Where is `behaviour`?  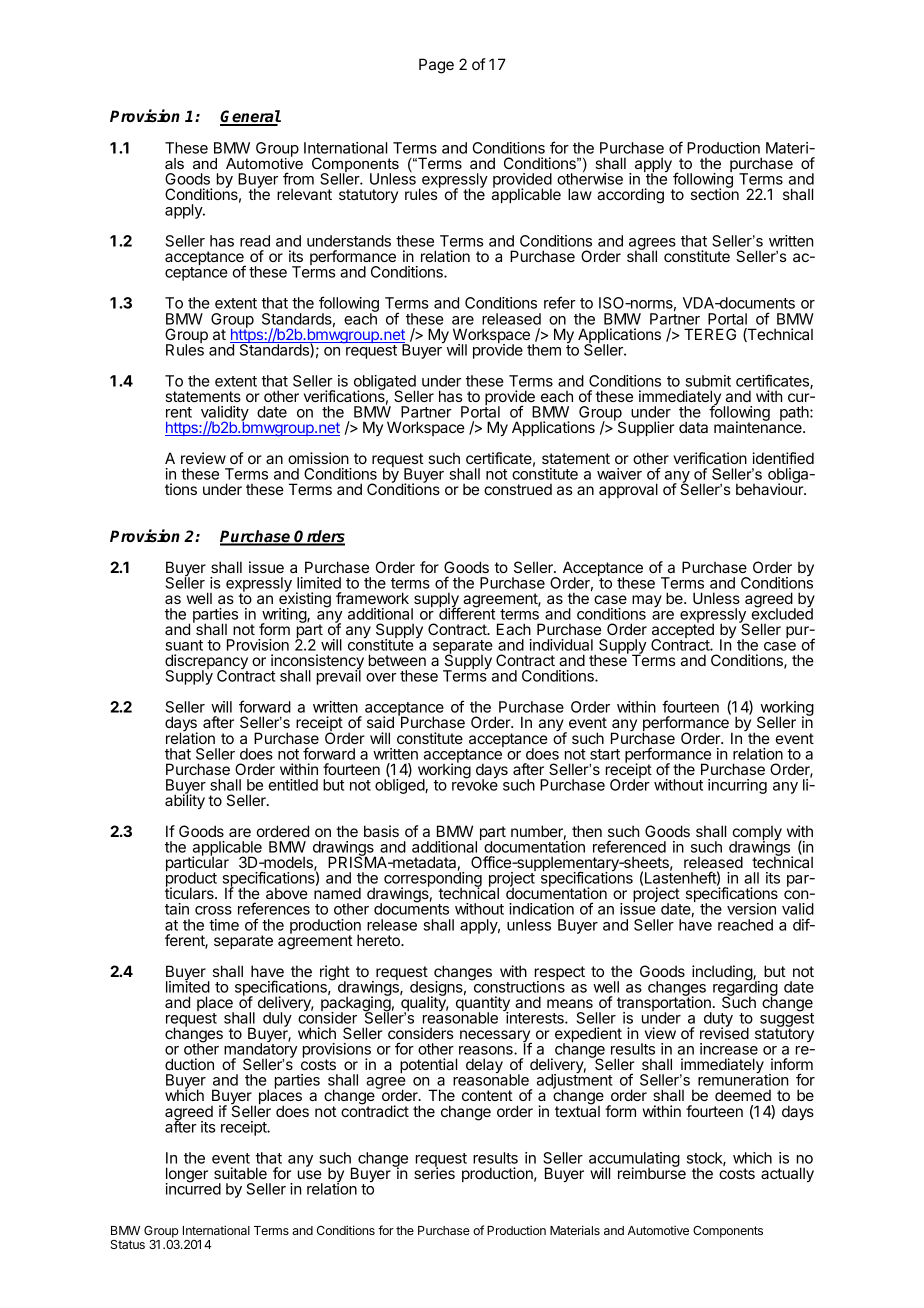
behaviour is located at coordinates (770, 488).
